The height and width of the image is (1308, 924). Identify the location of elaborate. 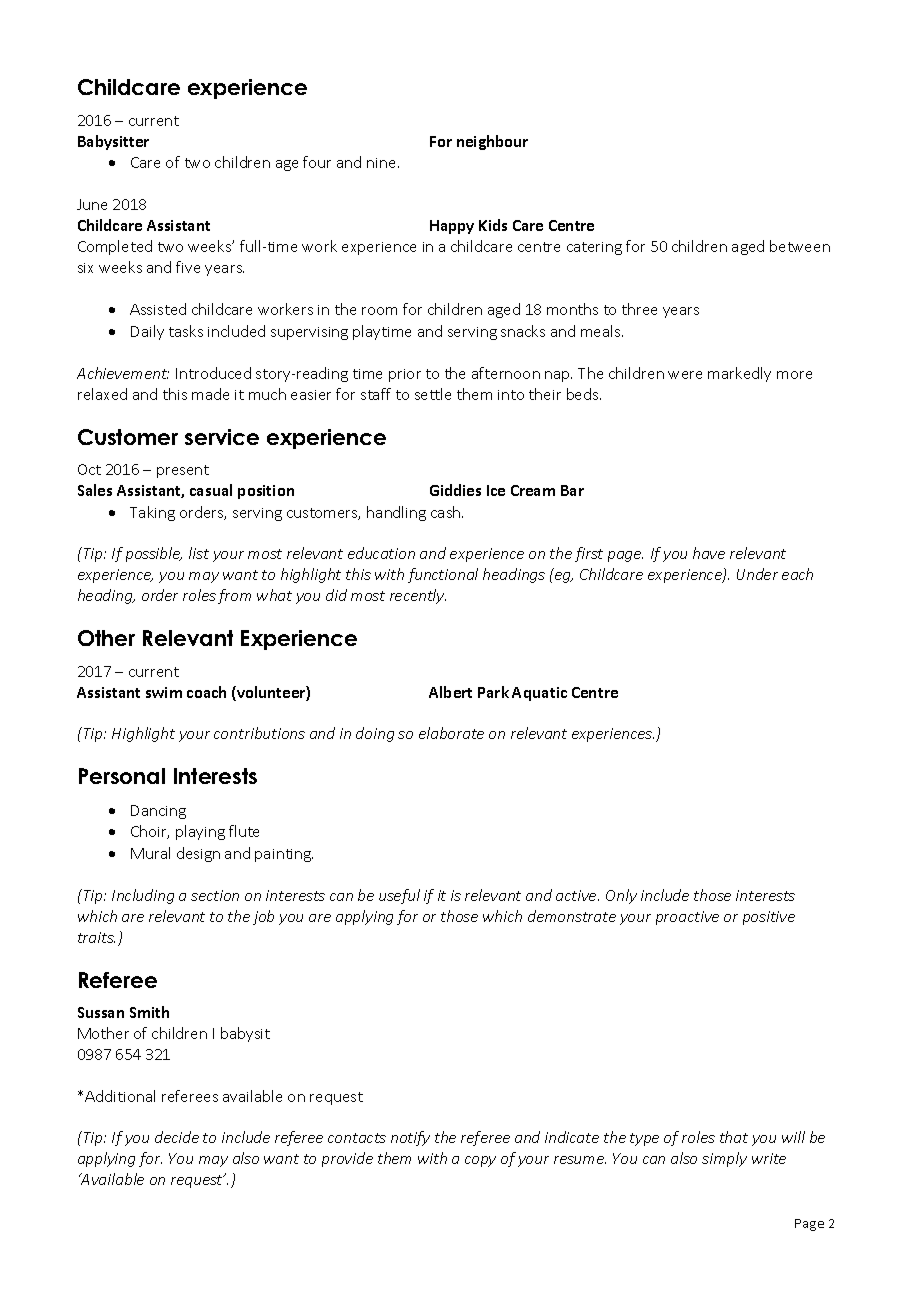
(451, 733).
